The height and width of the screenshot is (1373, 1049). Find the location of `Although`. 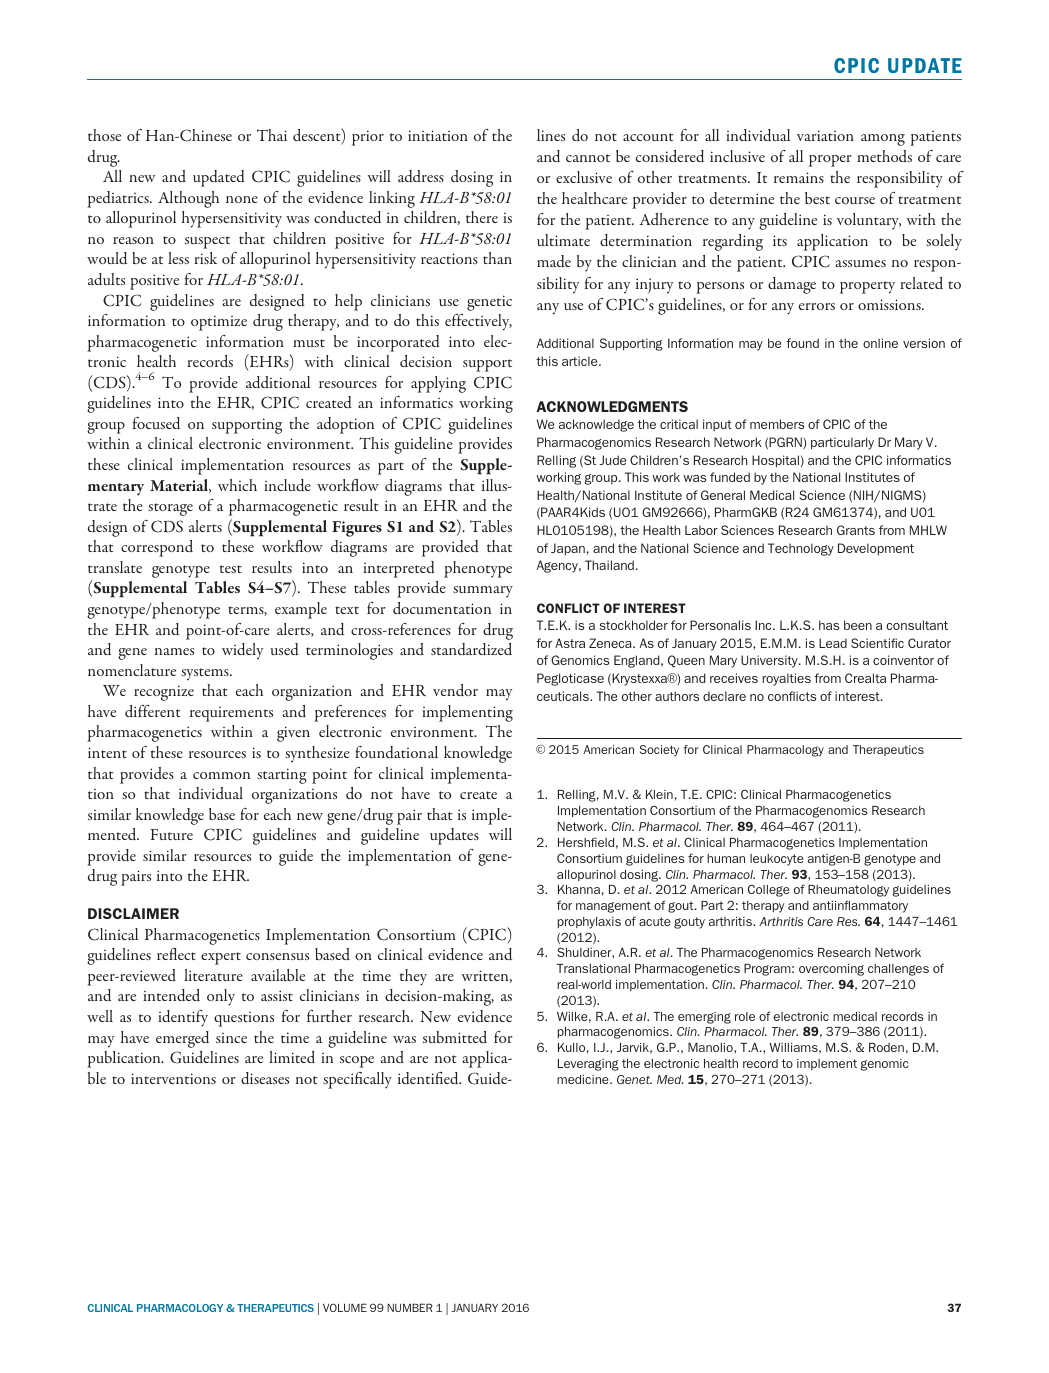

Although is located at coordinates (188, 199).
